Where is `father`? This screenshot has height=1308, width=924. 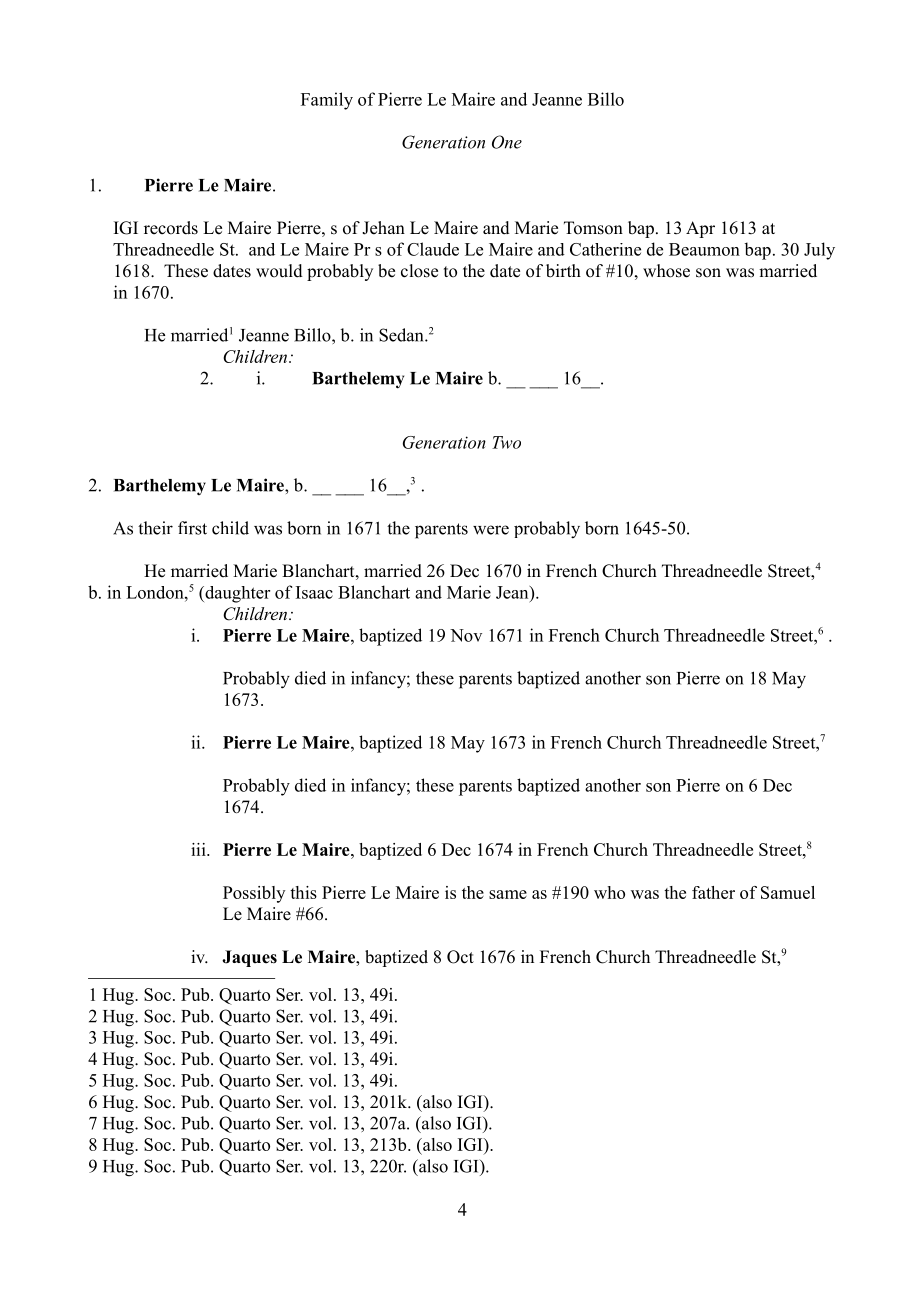
father is located at coordinates (713, 892).
